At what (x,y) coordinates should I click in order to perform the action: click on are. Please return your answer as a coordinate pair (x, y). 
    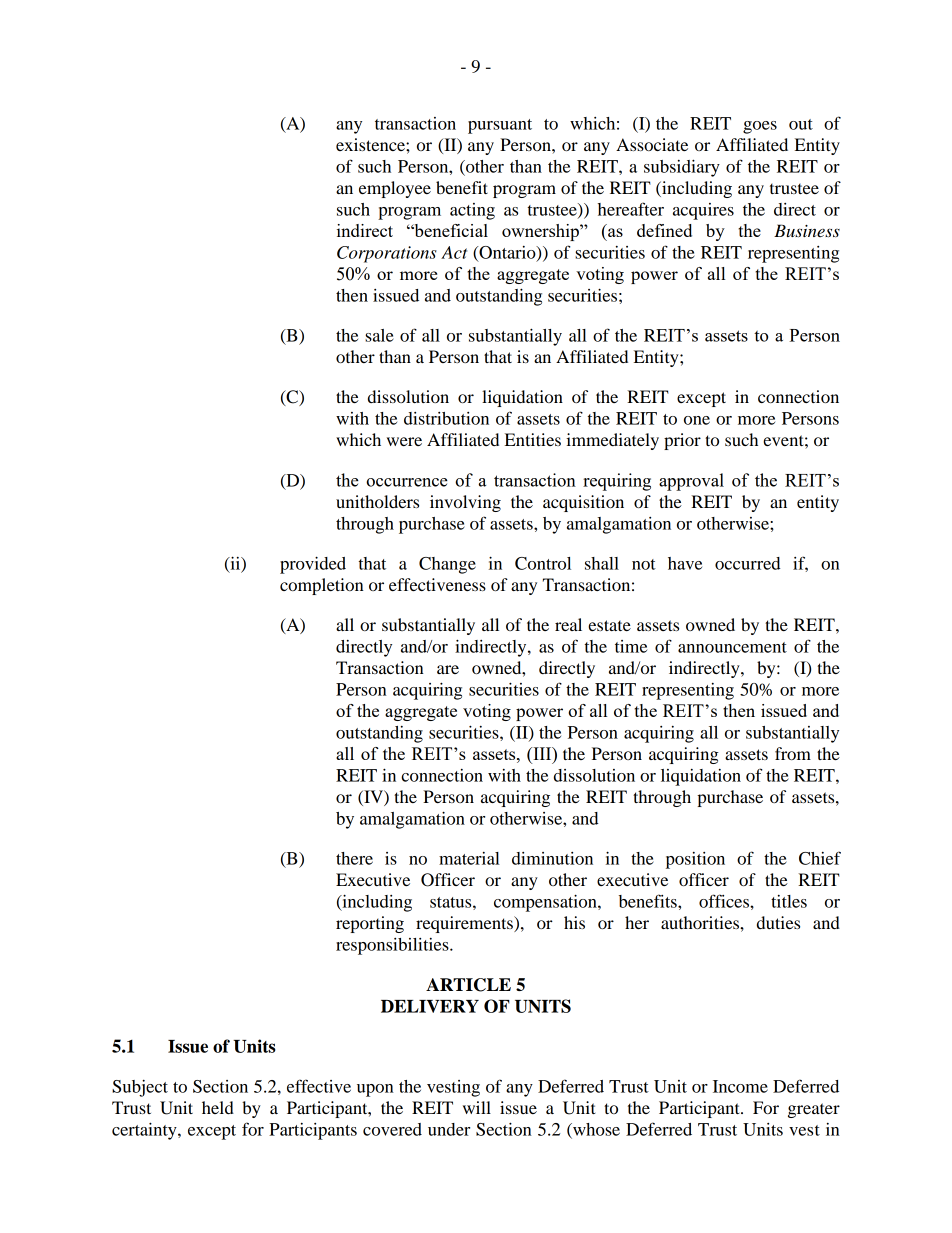
    Looking at the image, I should click on (448, 669).
